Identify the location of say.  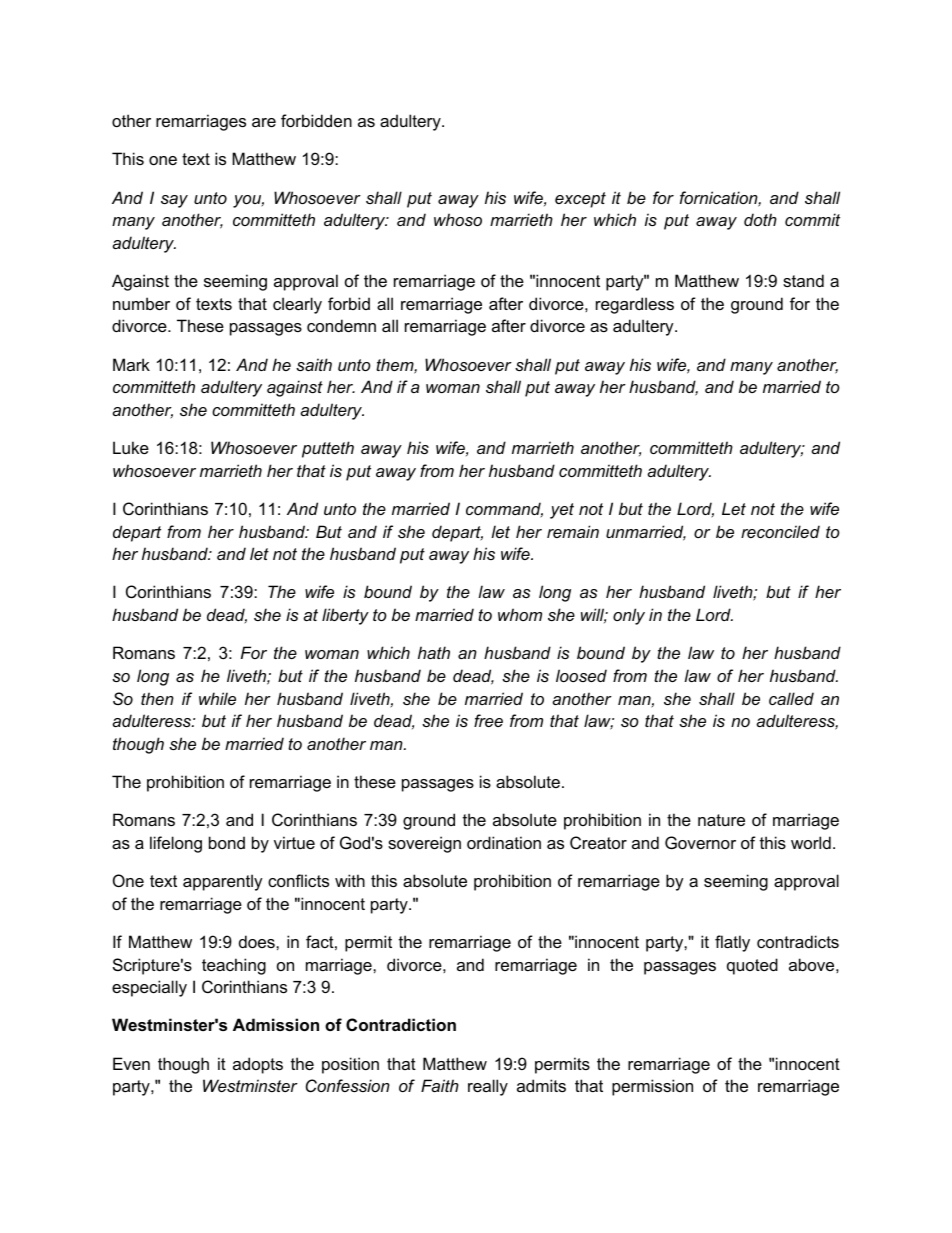
(174, 201).
